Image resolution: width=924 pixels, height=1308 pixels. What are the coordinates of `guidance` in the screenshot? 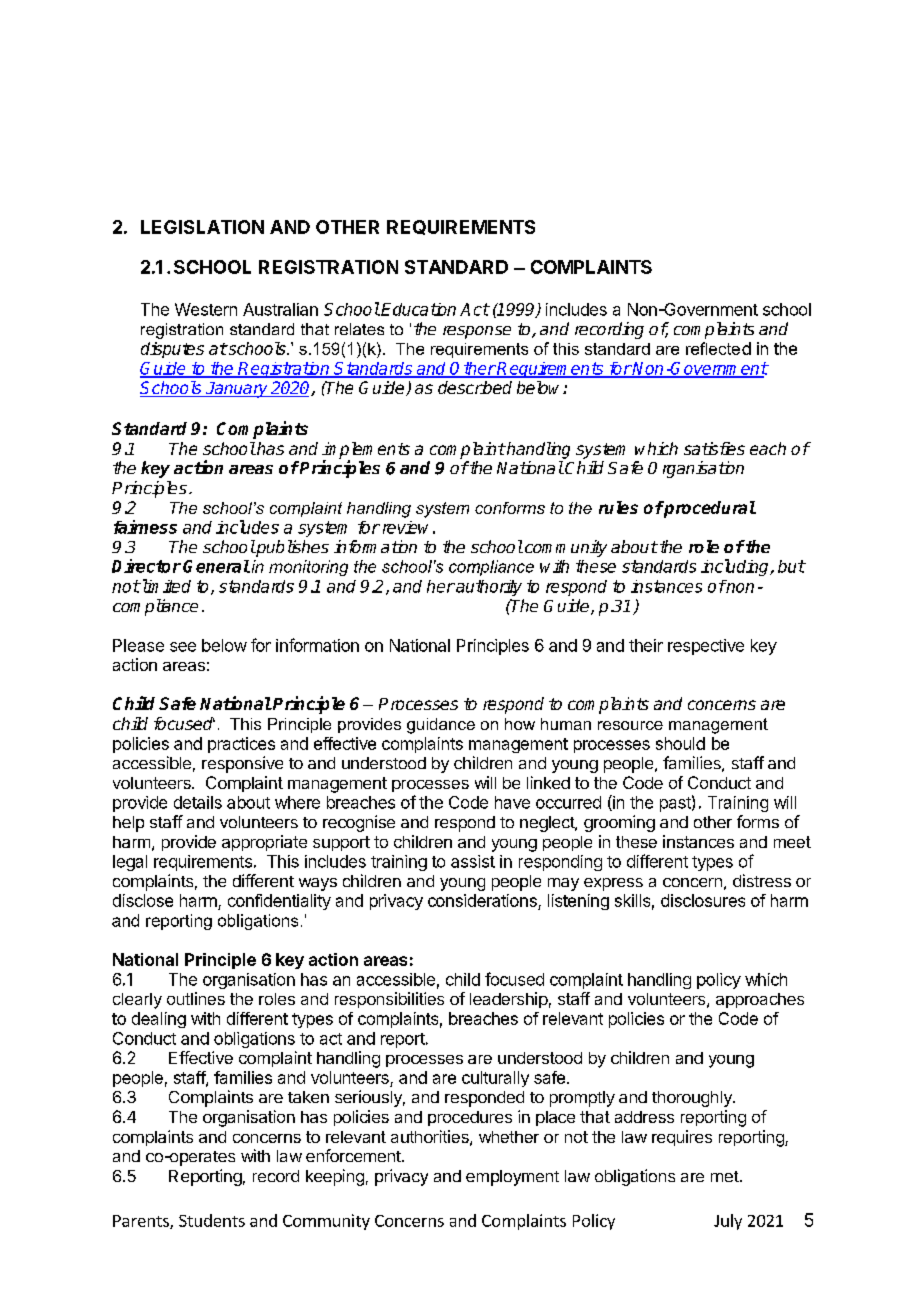 It's located at (441, 726).
